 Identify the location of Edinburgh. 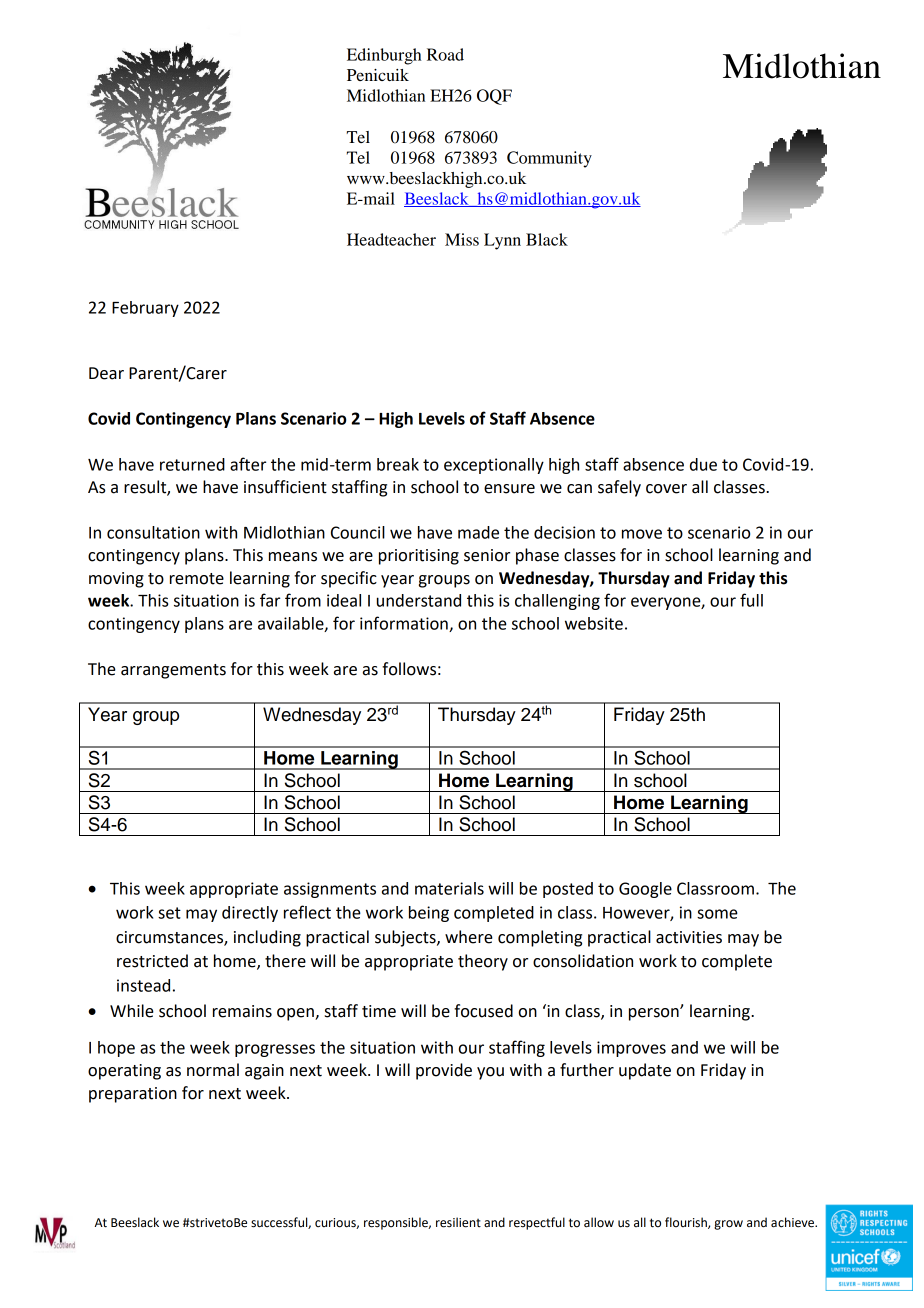
(384, 56).
